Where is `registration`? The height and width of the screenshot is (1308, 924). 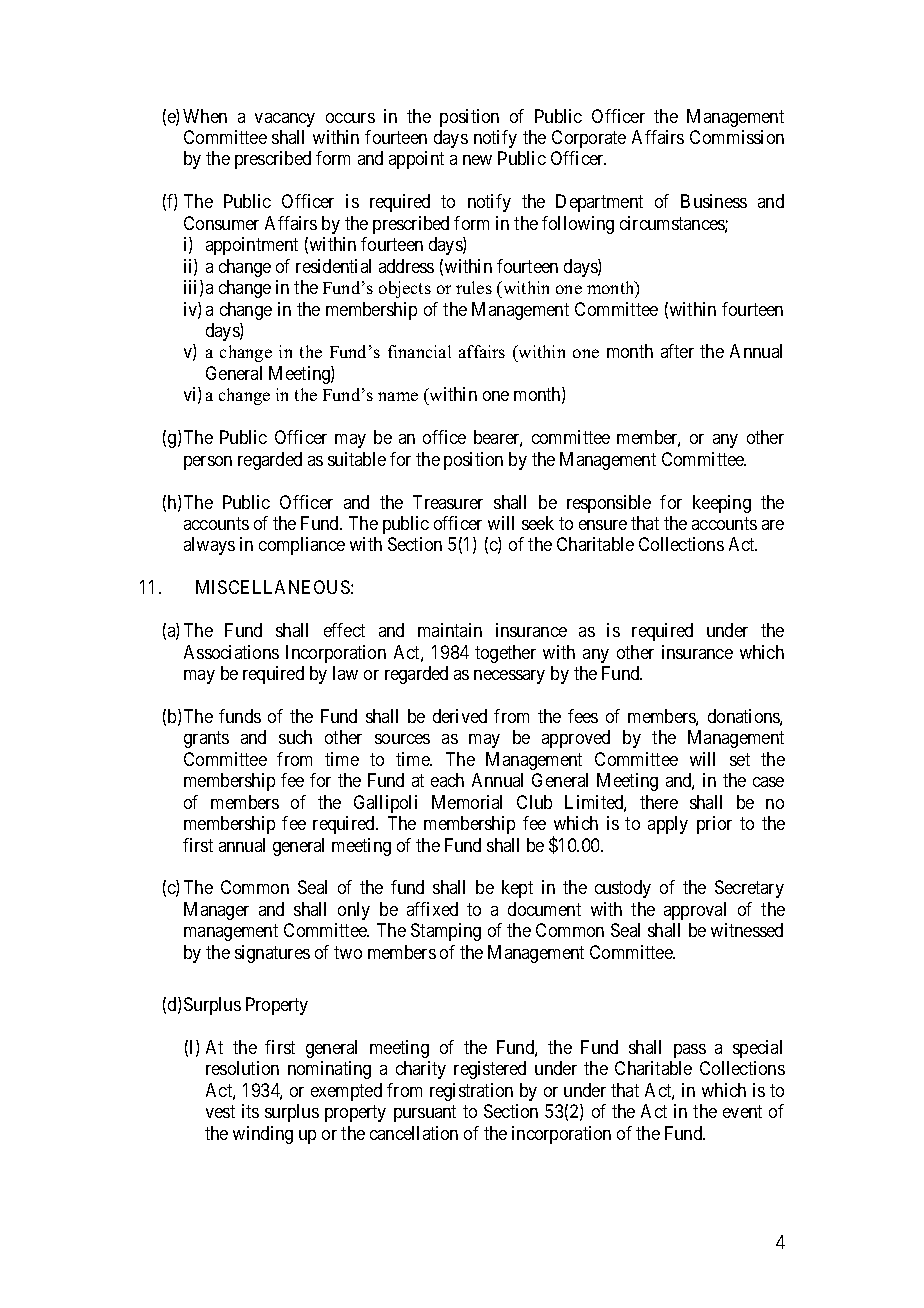
registration is located at coordinates (471, 1092).
